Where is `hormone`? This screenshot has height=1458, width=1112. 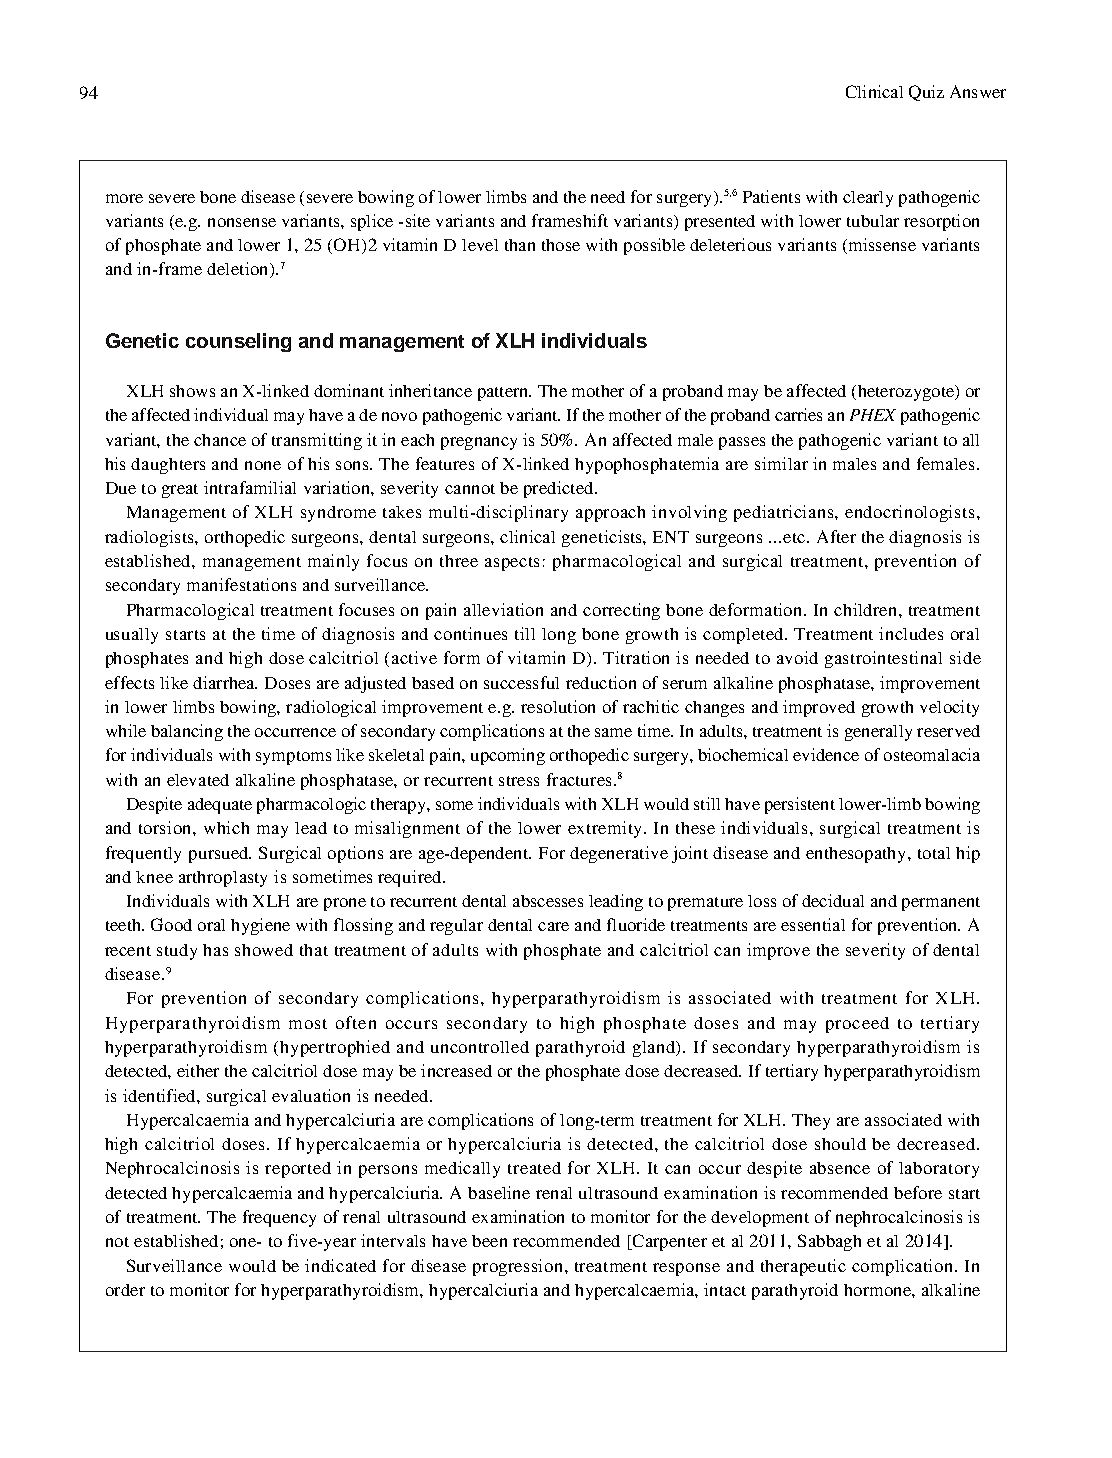
hormone is located at coordinates (878, 1290).
